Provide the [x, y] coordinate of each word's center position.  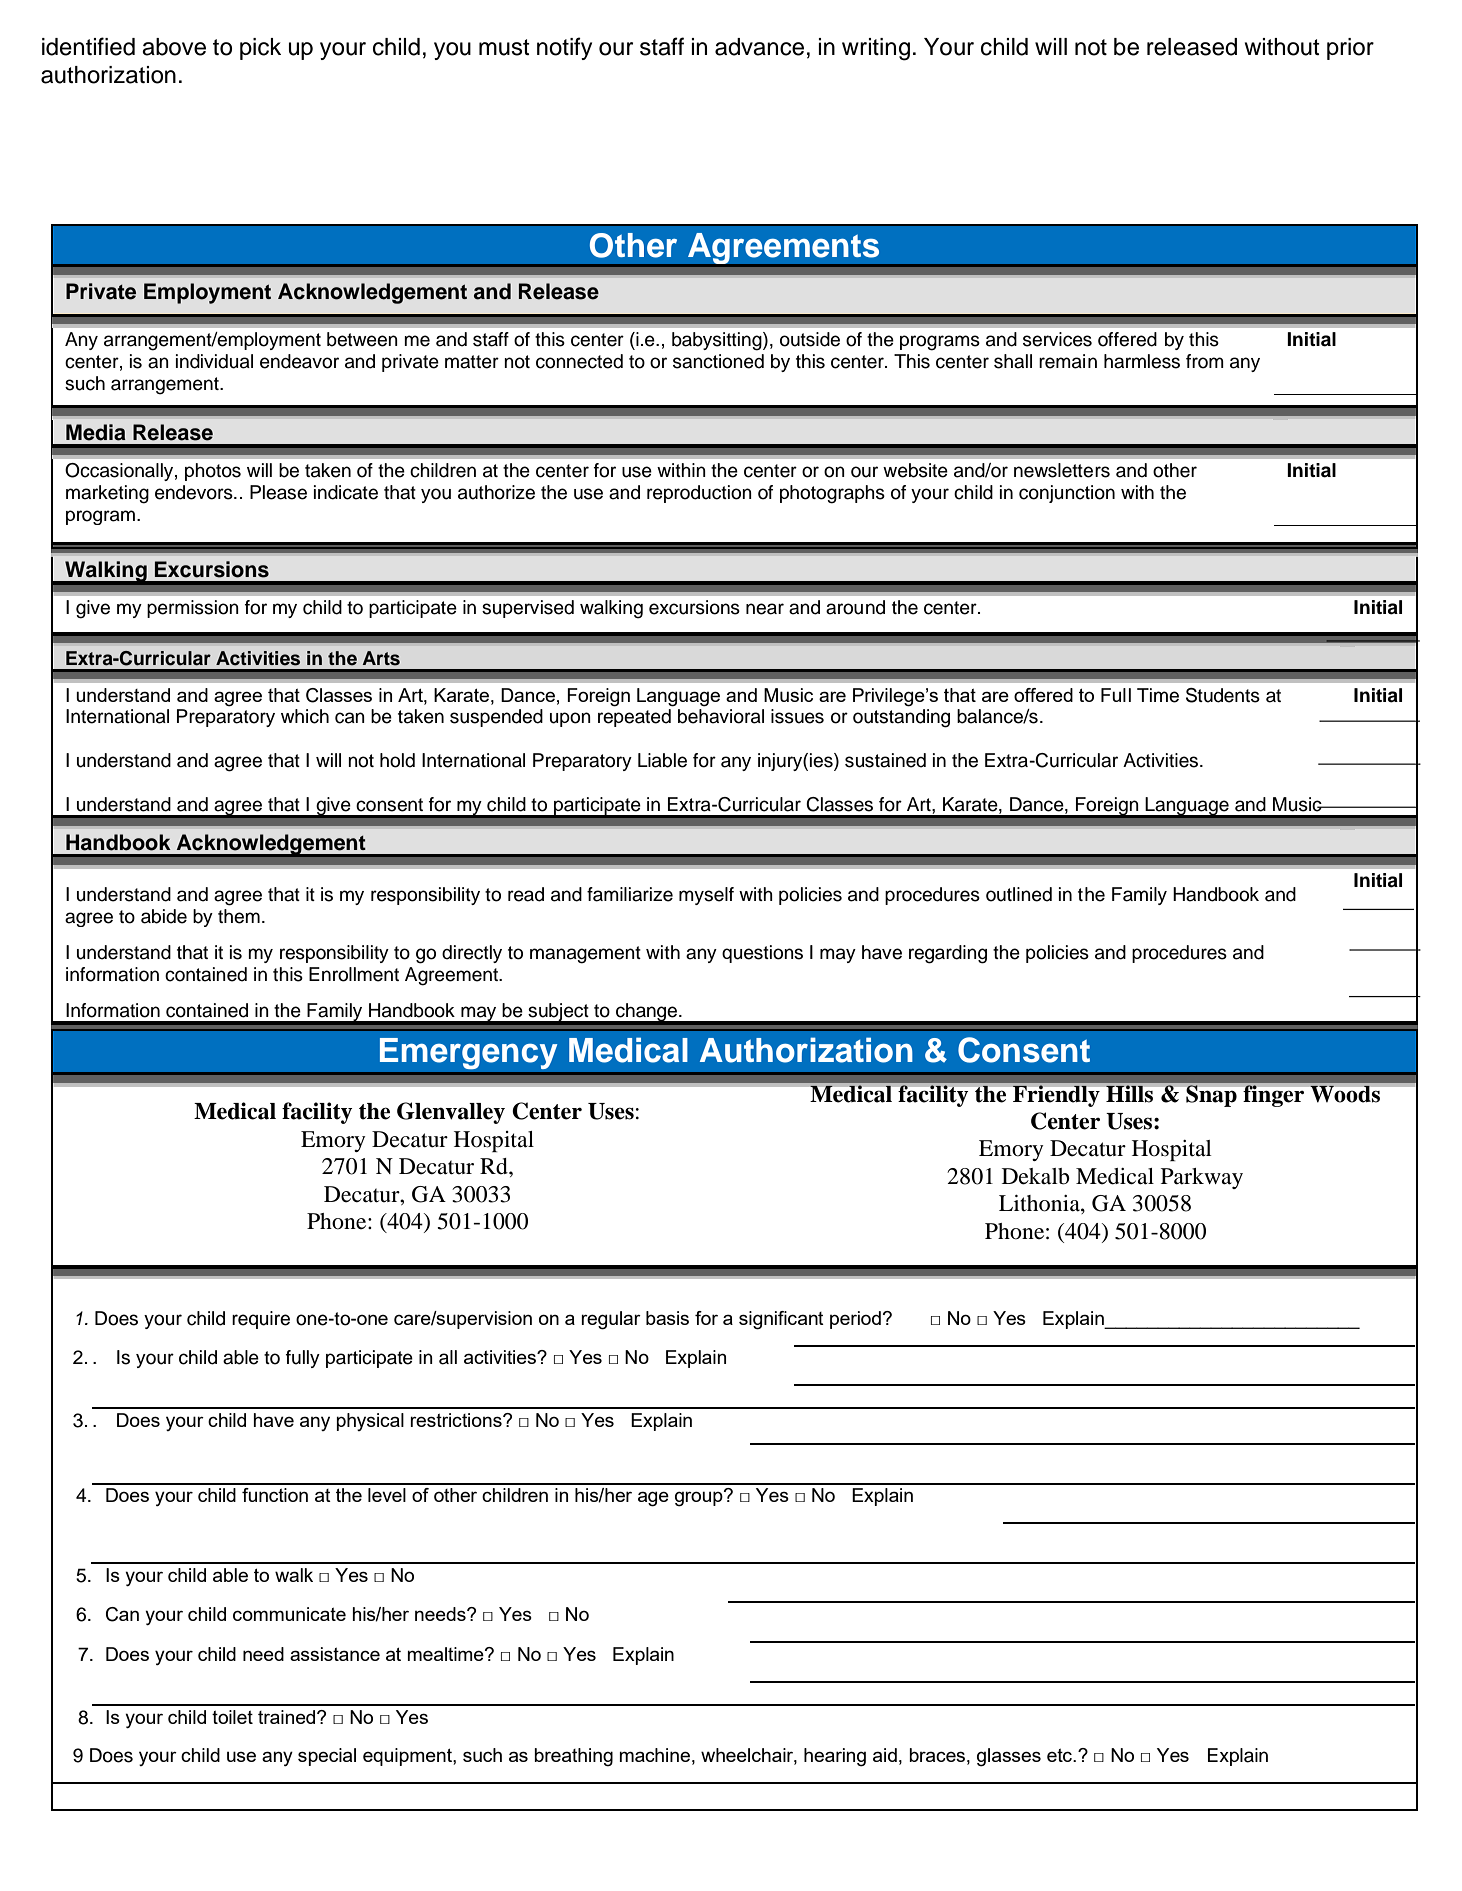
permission [193, 609]
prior [1350, 49]
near [765, 609]
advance [759, 47]
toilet [232, 1717]
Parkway [1202, 1178]
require [261, 1320]
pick [260, 49]
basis [667, 1318]
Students [1223, 695]
